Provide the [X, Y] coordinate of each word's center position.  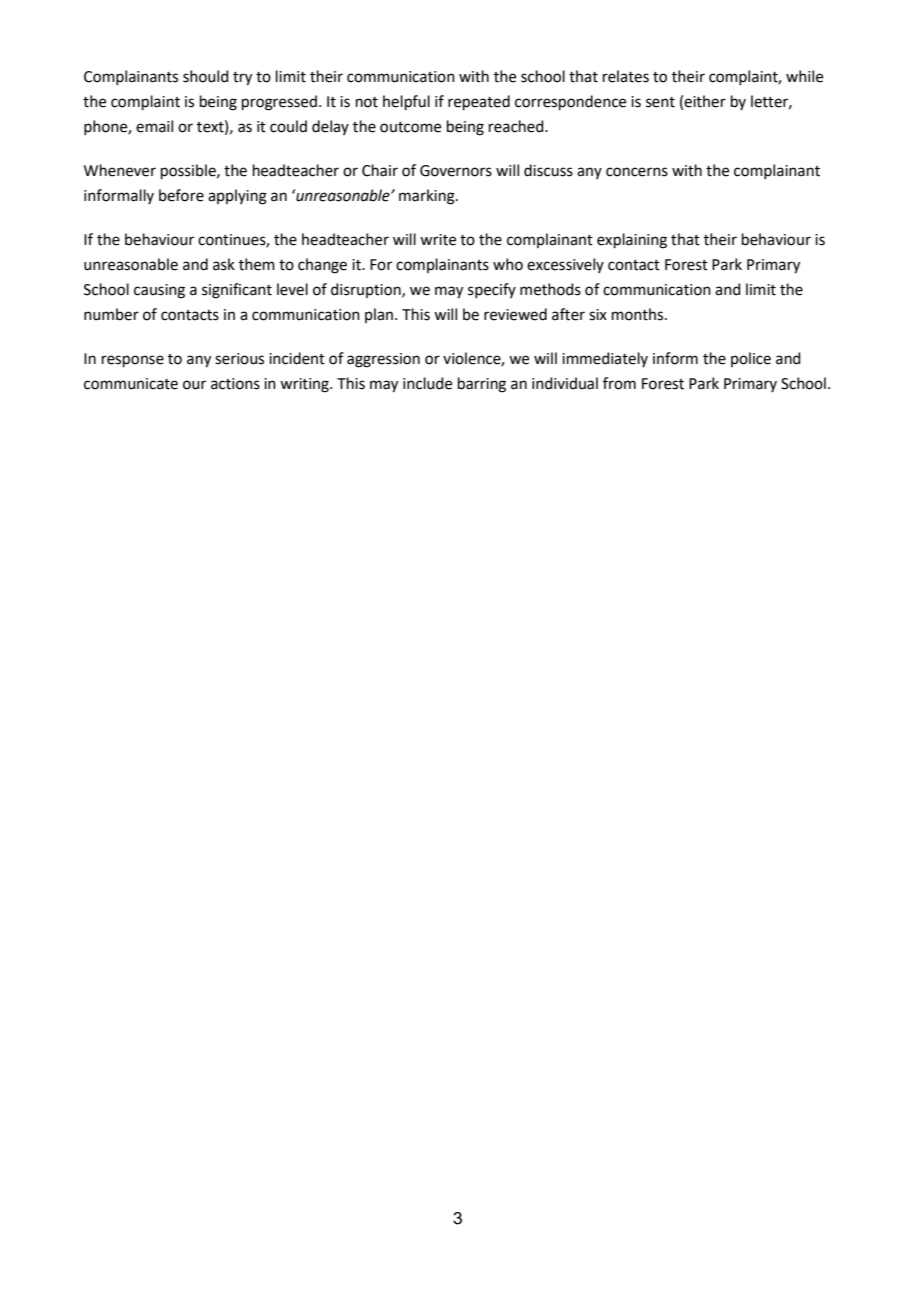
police [751, 359]
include [427, 383]
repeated [479, 102]
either [705, 101]
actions [235, 384]
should [206, 76]
